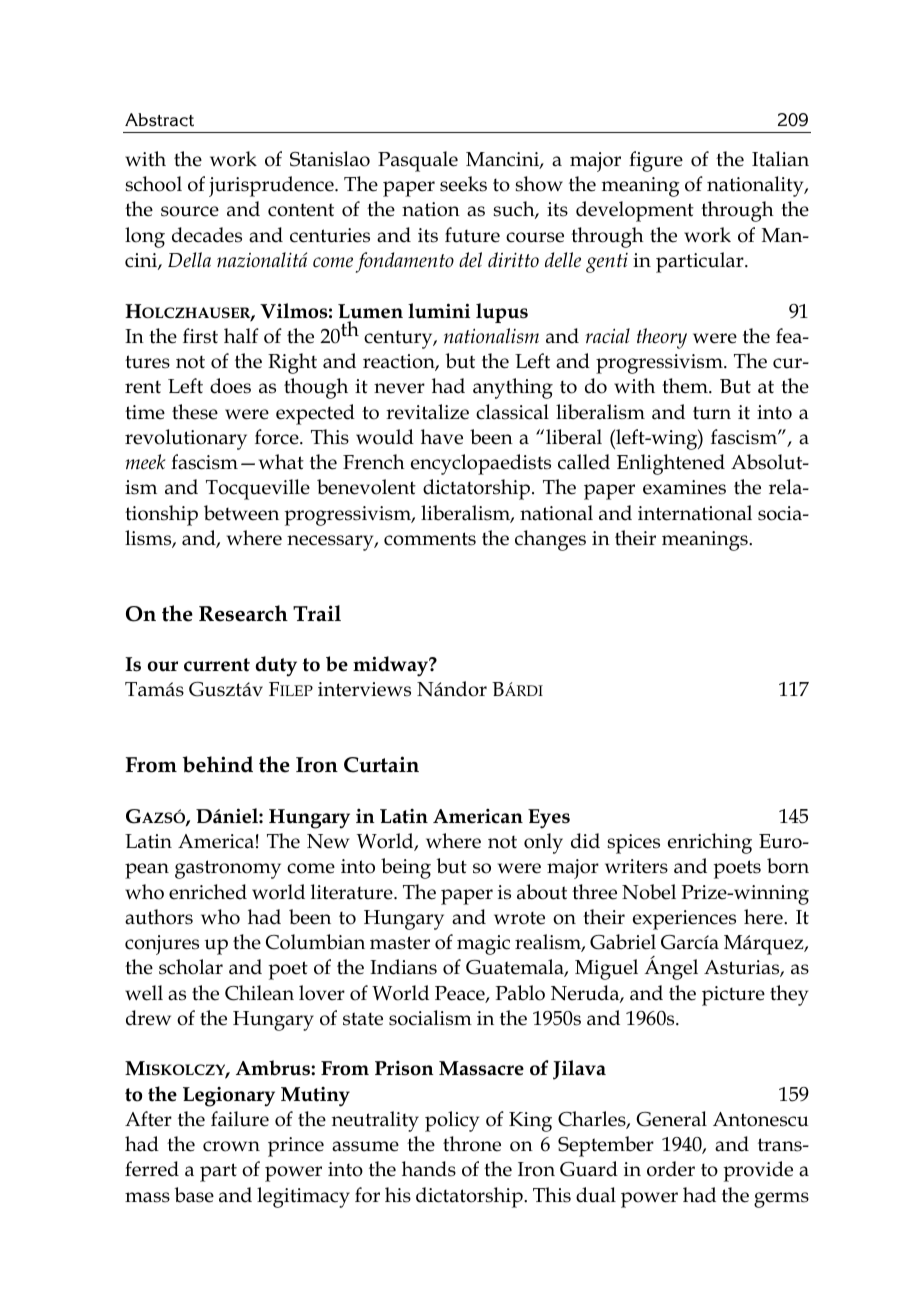  I want to click on crown, so click(231, 1146).
